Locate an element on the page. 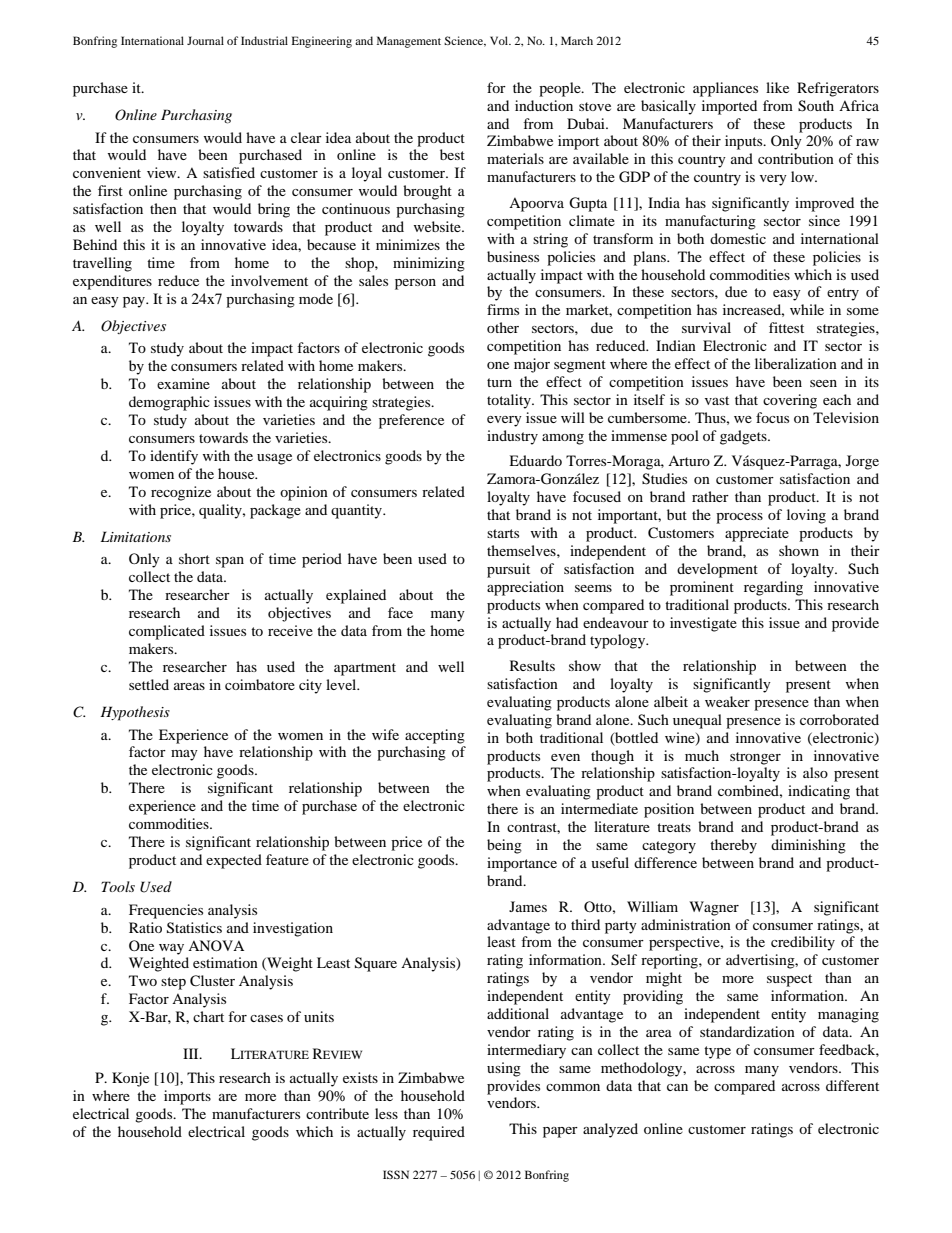  III is located at coordinates (192, 1053).
